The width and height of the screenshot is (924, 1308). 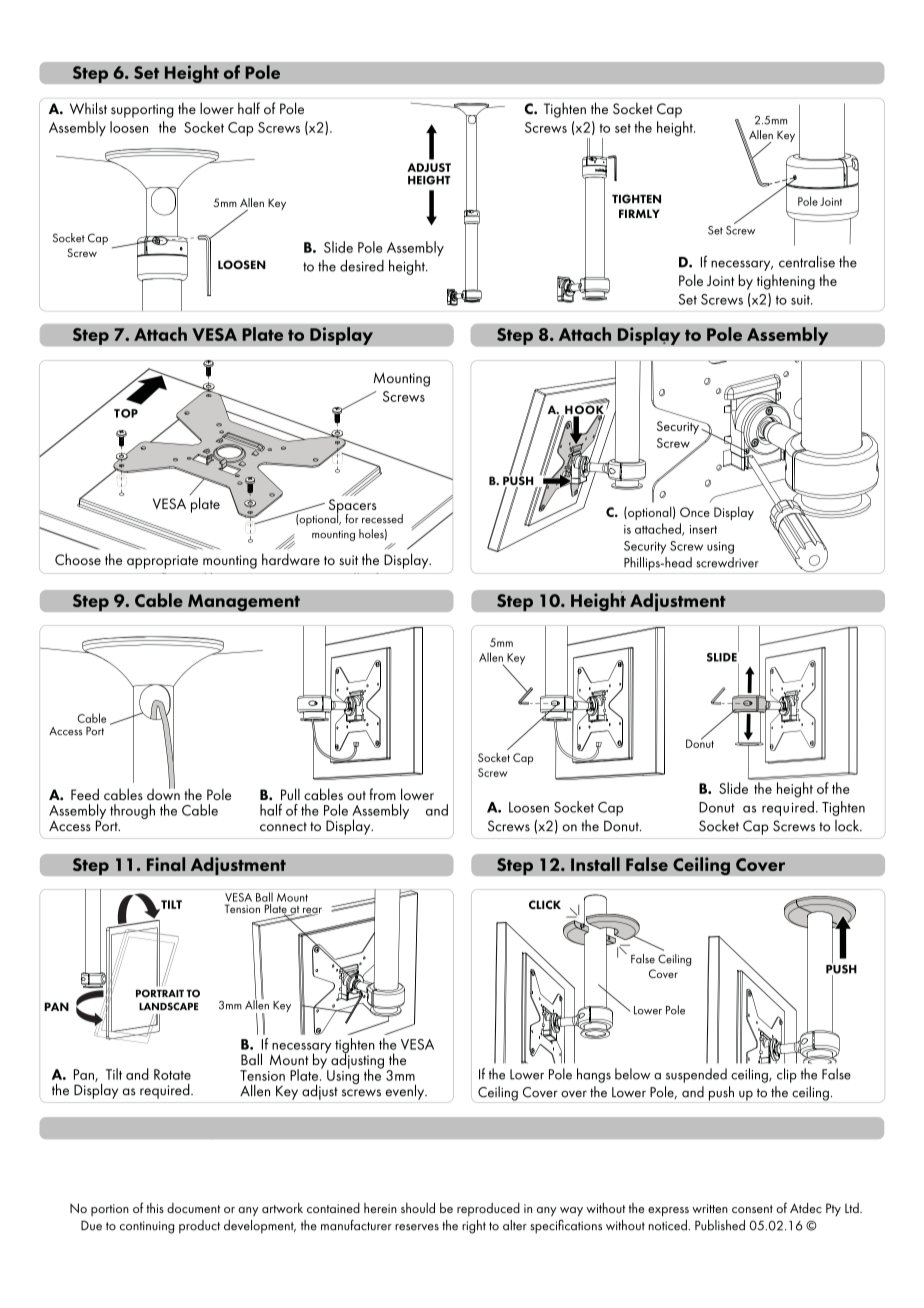 I want to click on this, so click(x=155, y=1208).
